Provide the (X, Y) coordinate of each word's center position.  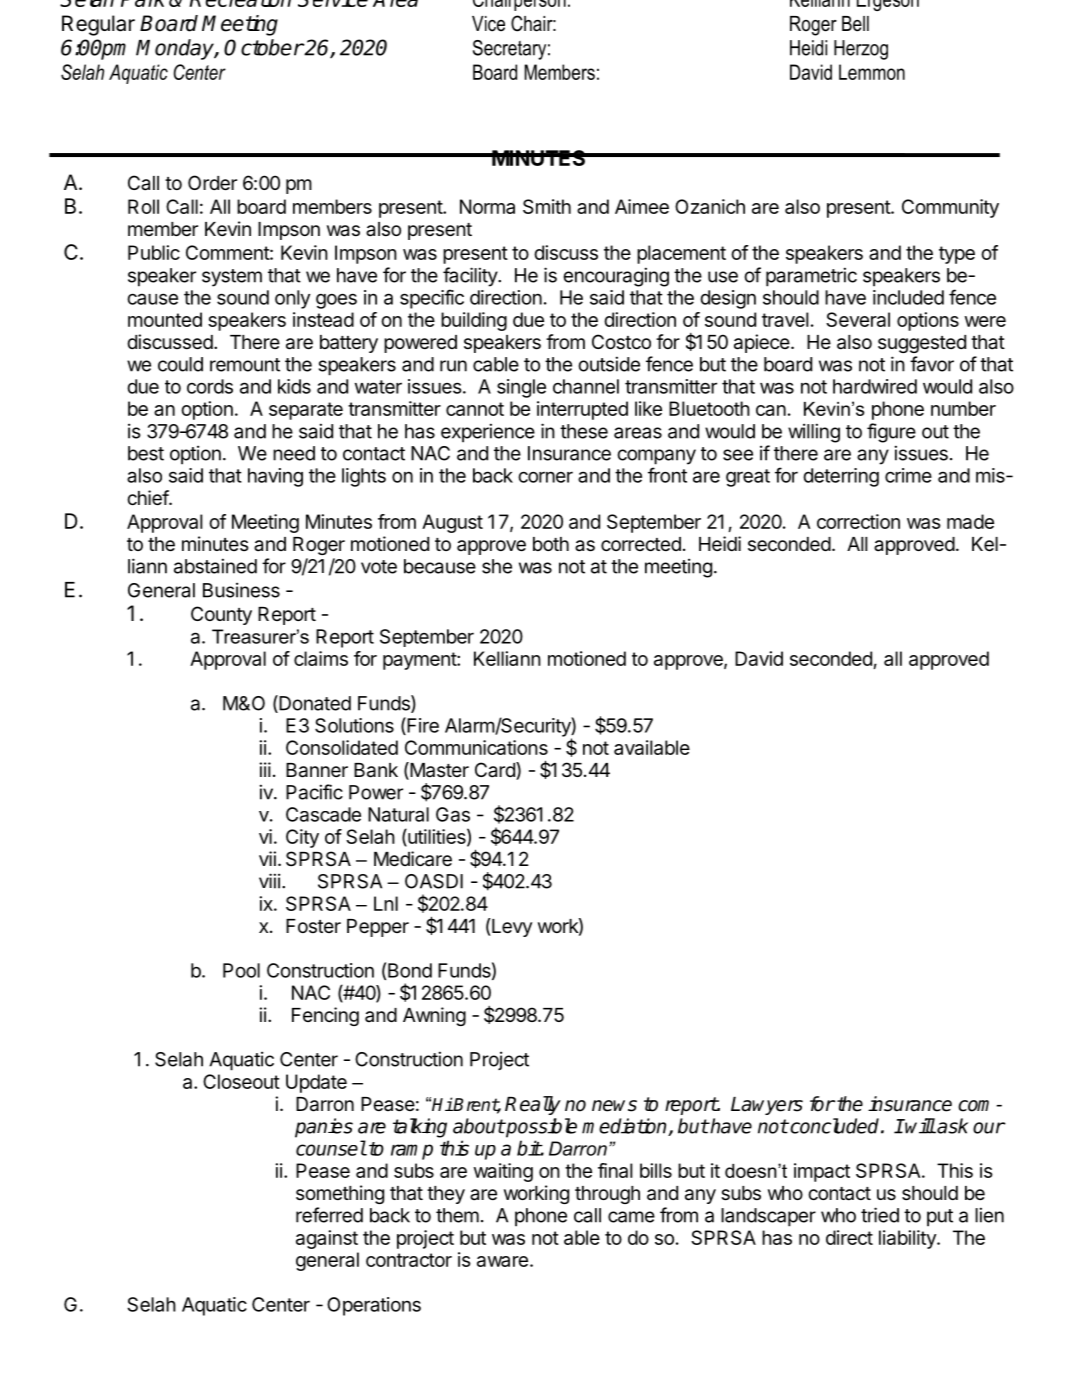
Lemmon (872, 72)
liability (908, 1239)
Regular (98, 25)
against (327, 1239)
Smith (547, 206)
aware (502, 1261)
